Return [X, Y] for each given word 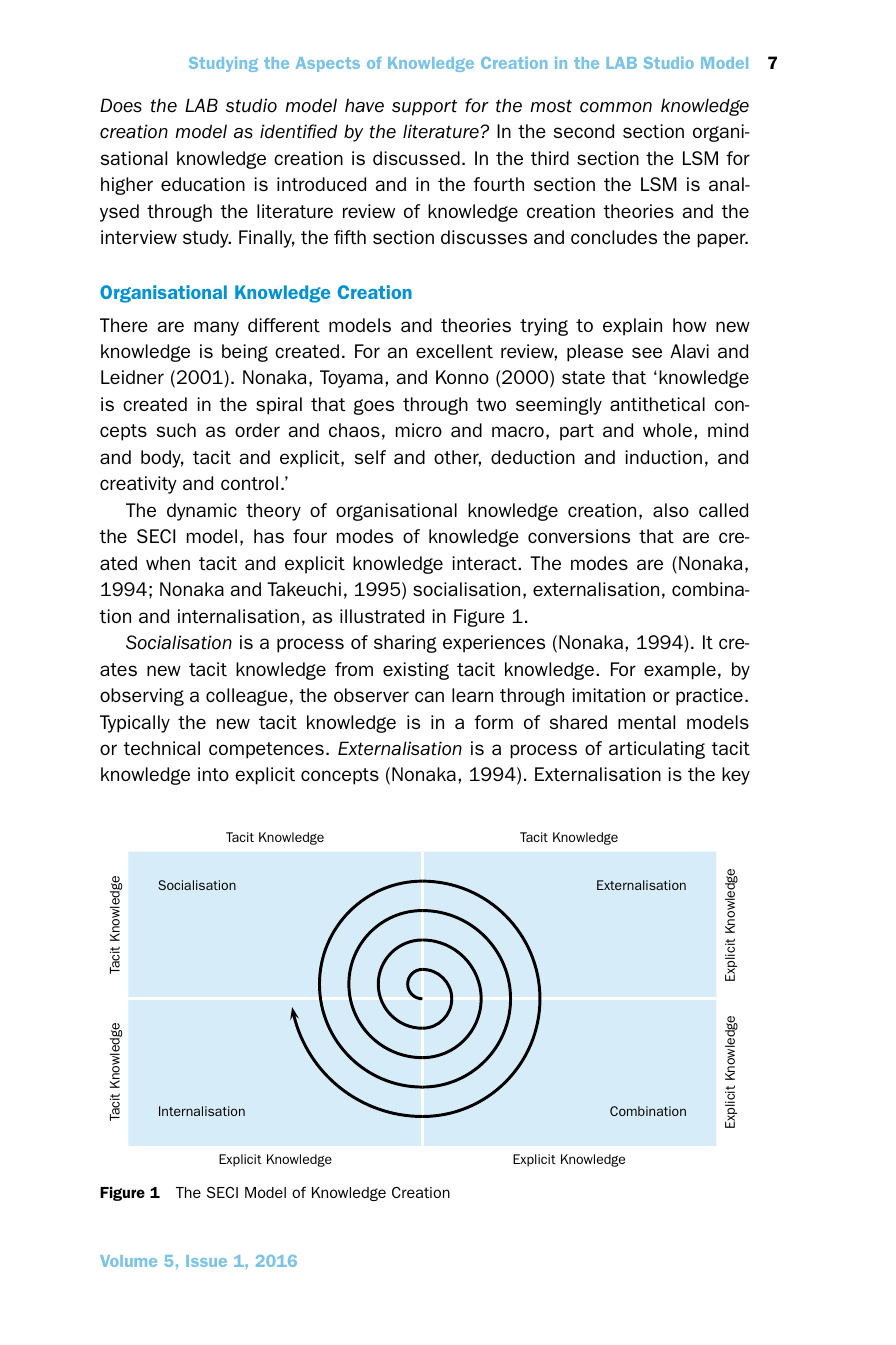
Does [121, 105]
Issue [206, 1261]
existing [416, 671]
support [424, 107]
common [616, 107]
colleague [247, 697]
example [680, 671]
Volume [128, 1261]
